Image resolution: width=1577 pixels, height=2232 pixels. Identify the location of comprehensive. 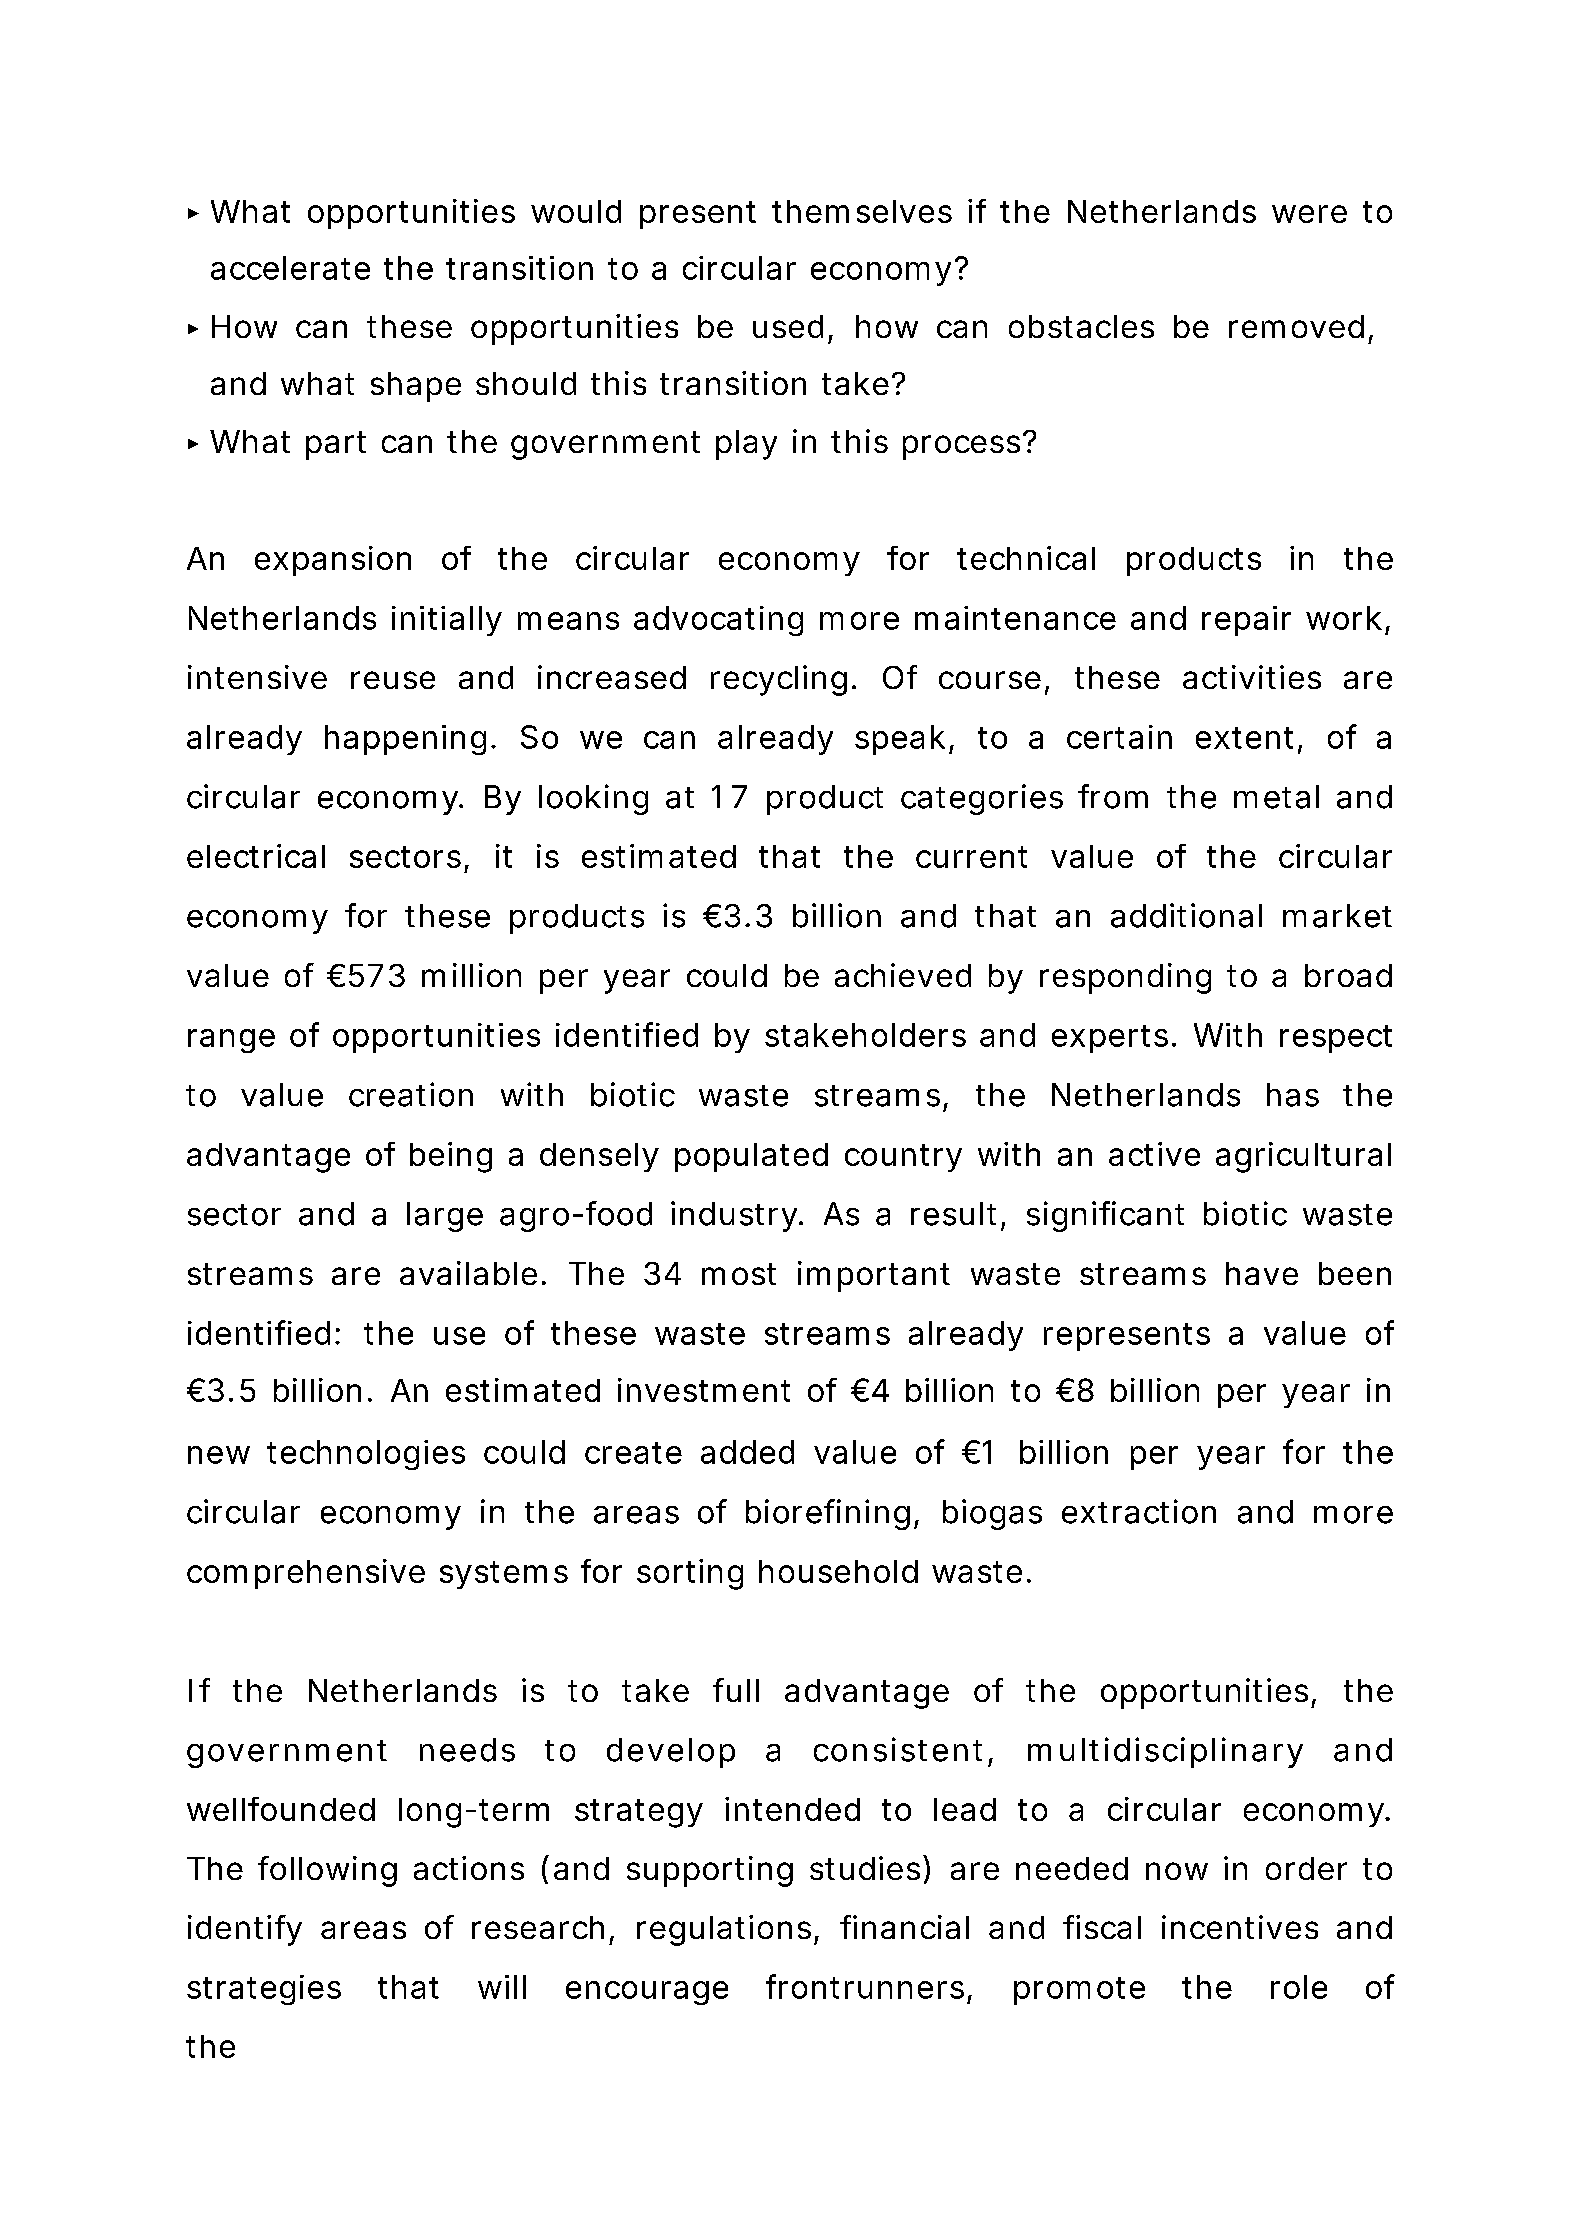
(306, 1574).
